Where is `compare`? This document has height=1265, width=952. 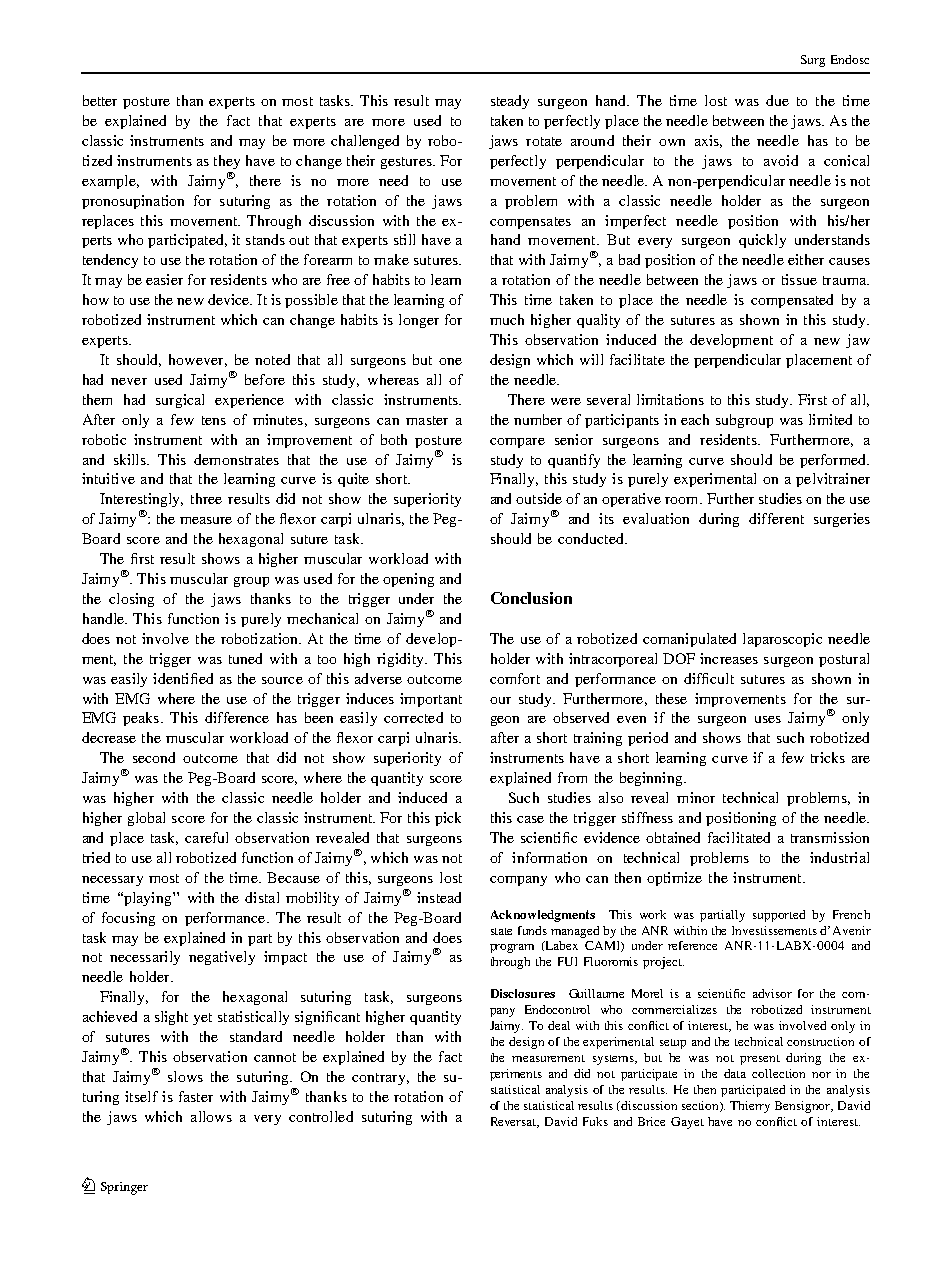
compare is located at coordinates (517, 443).
